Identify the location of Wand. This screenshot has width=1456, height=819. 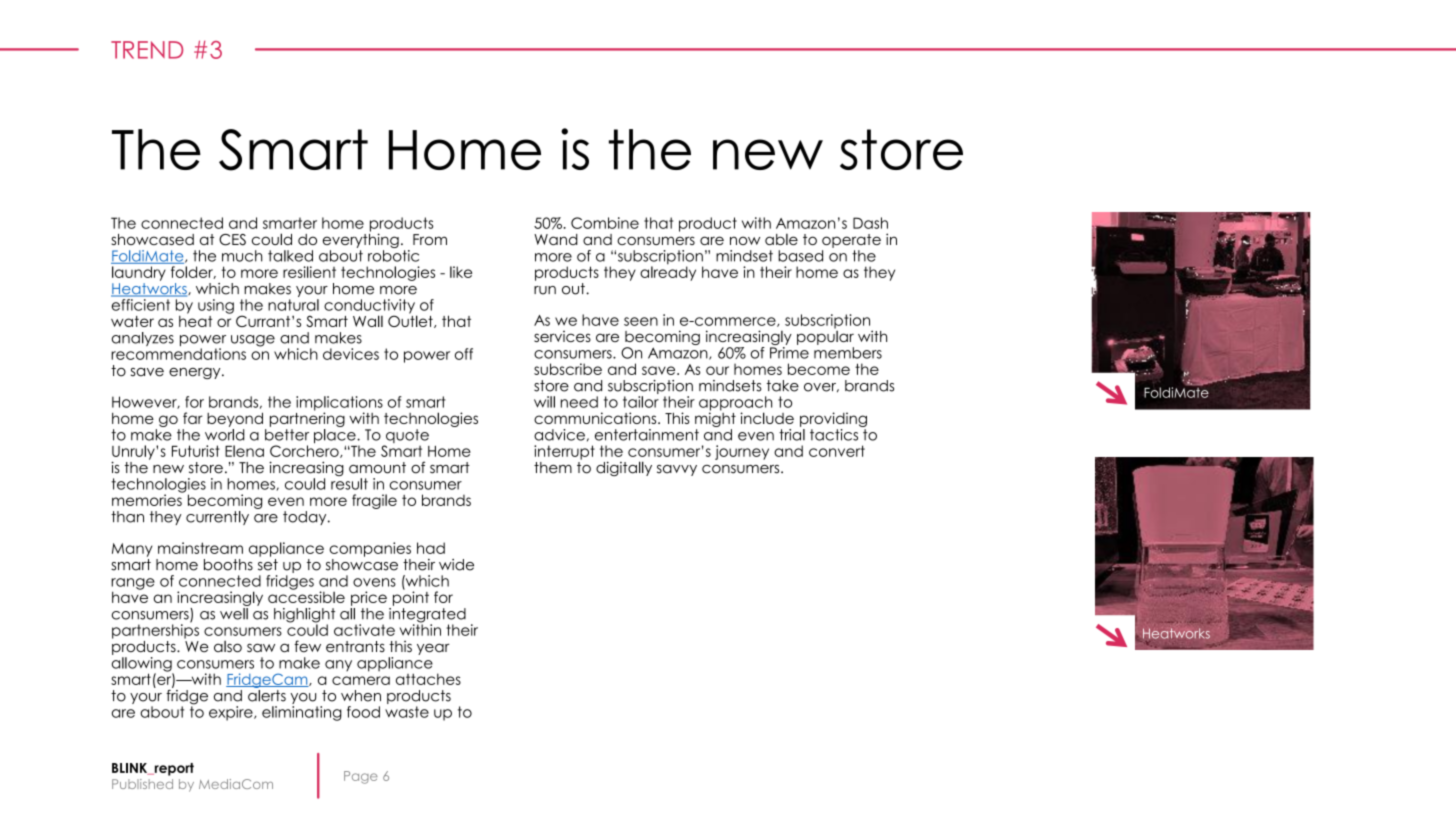
(556, 239).
